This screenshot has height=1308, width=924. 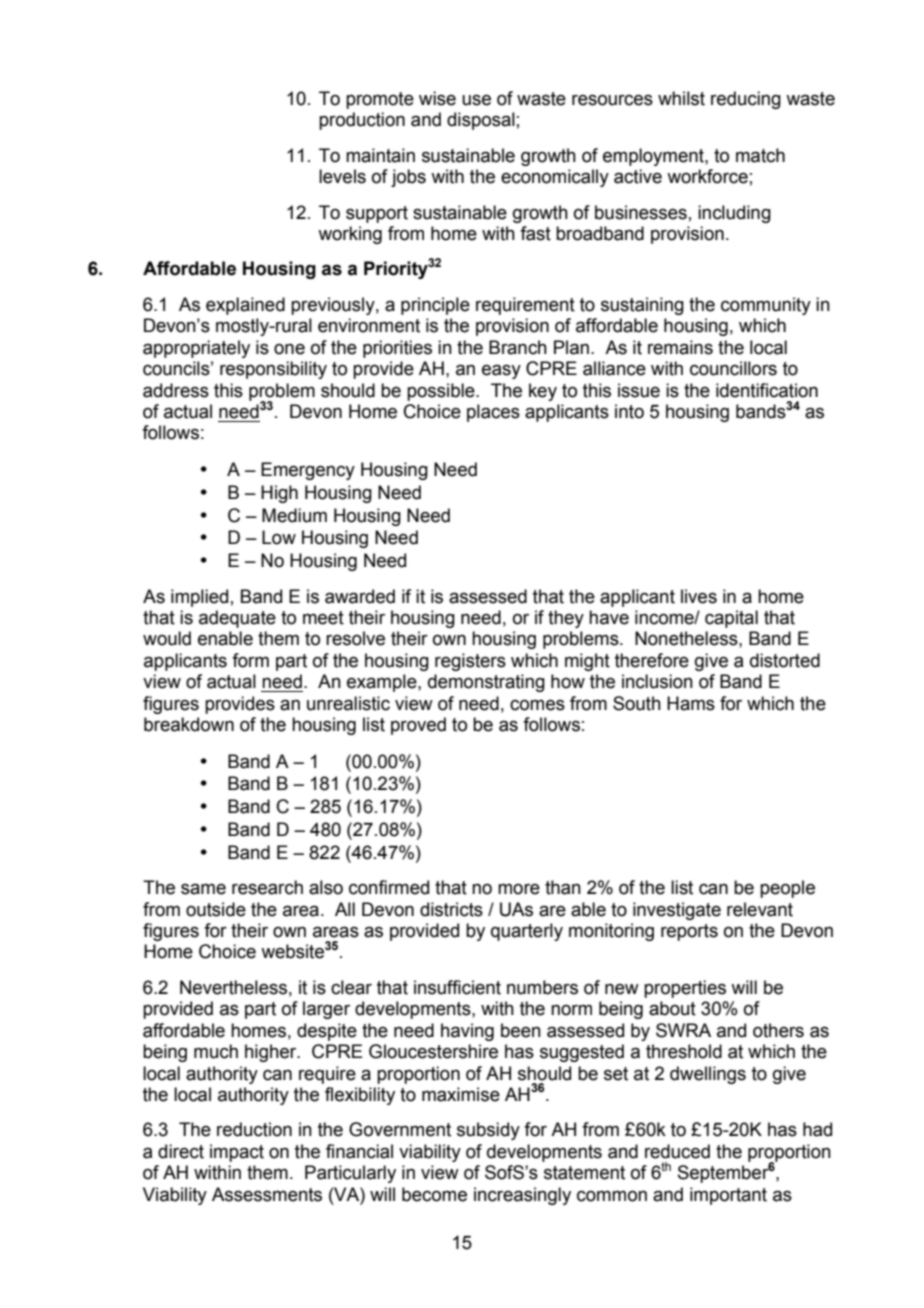 I want to click on places, so click(x=493, y=413).
